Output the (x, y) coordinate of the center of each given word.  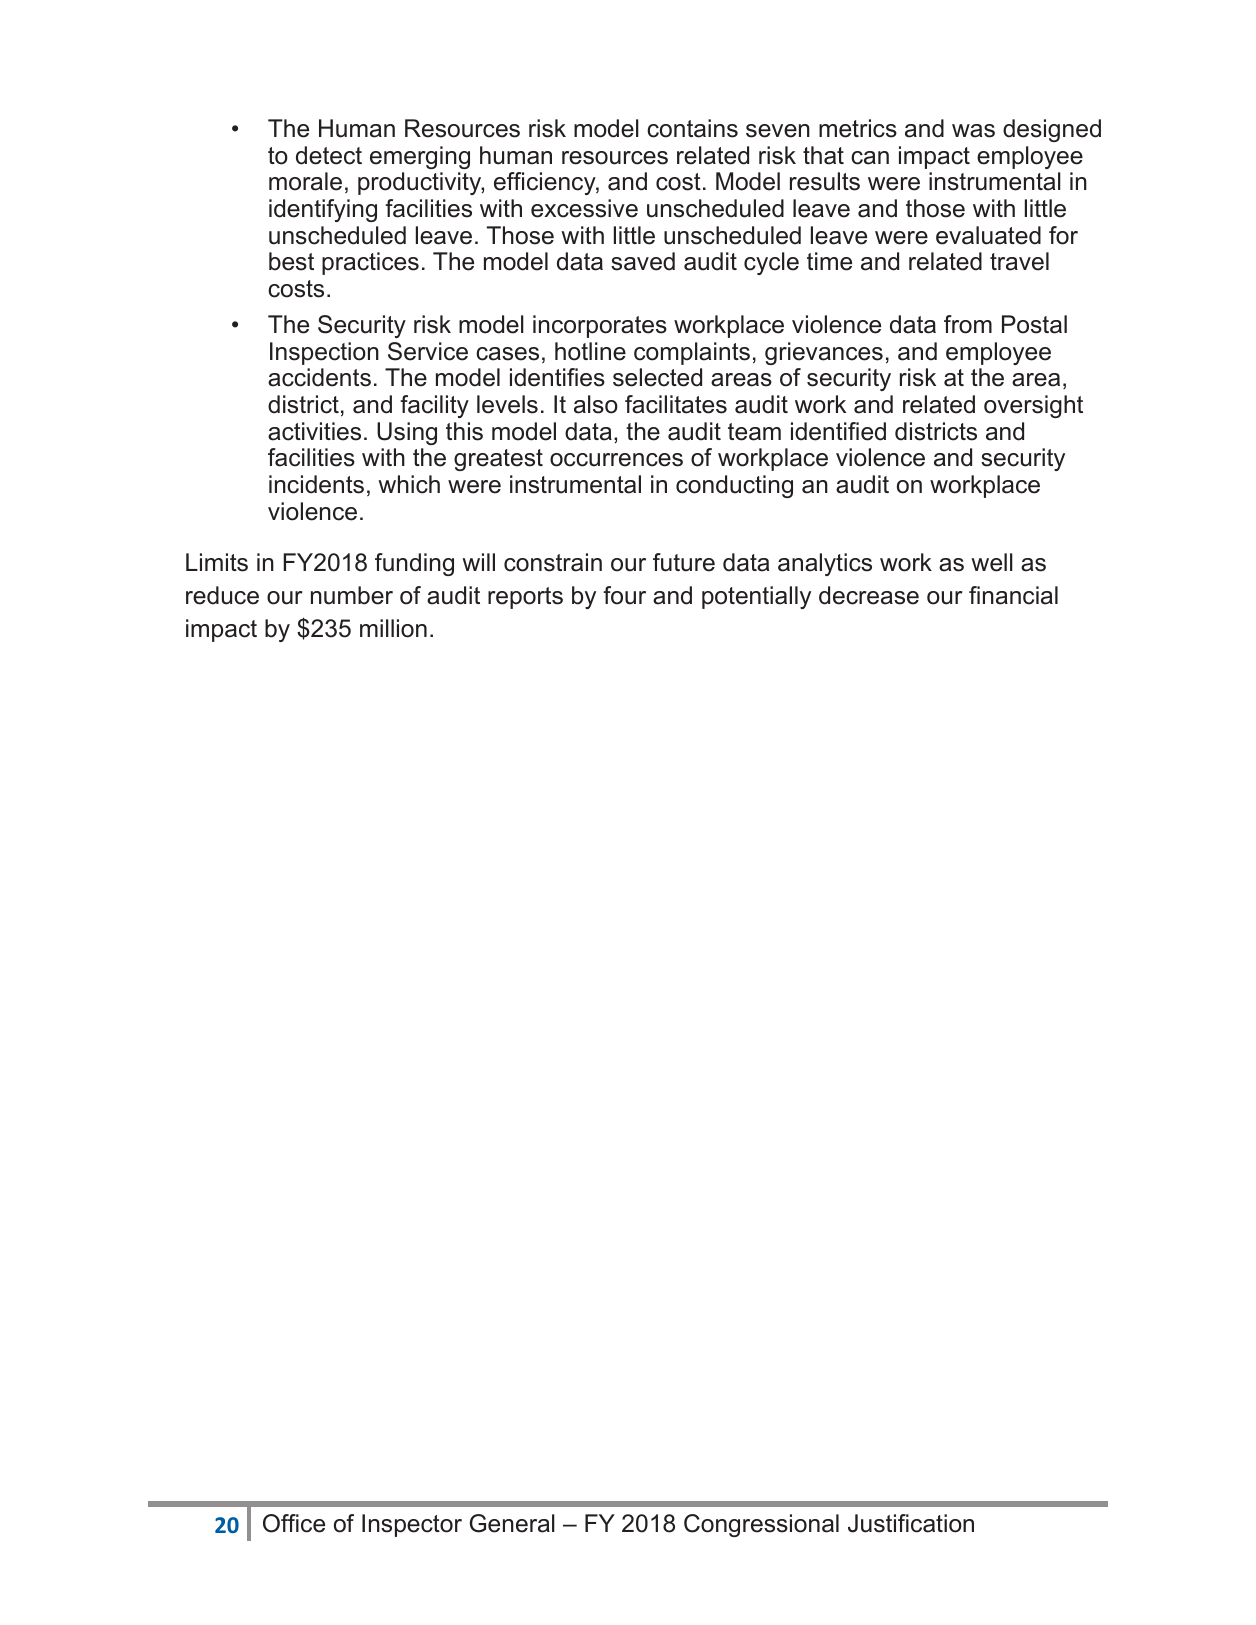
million (393, 628)
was (973, 131)
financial (1013, 595)
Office (294, 1523)
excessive (584, 208)
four (624, 595)
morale (305, 181)
